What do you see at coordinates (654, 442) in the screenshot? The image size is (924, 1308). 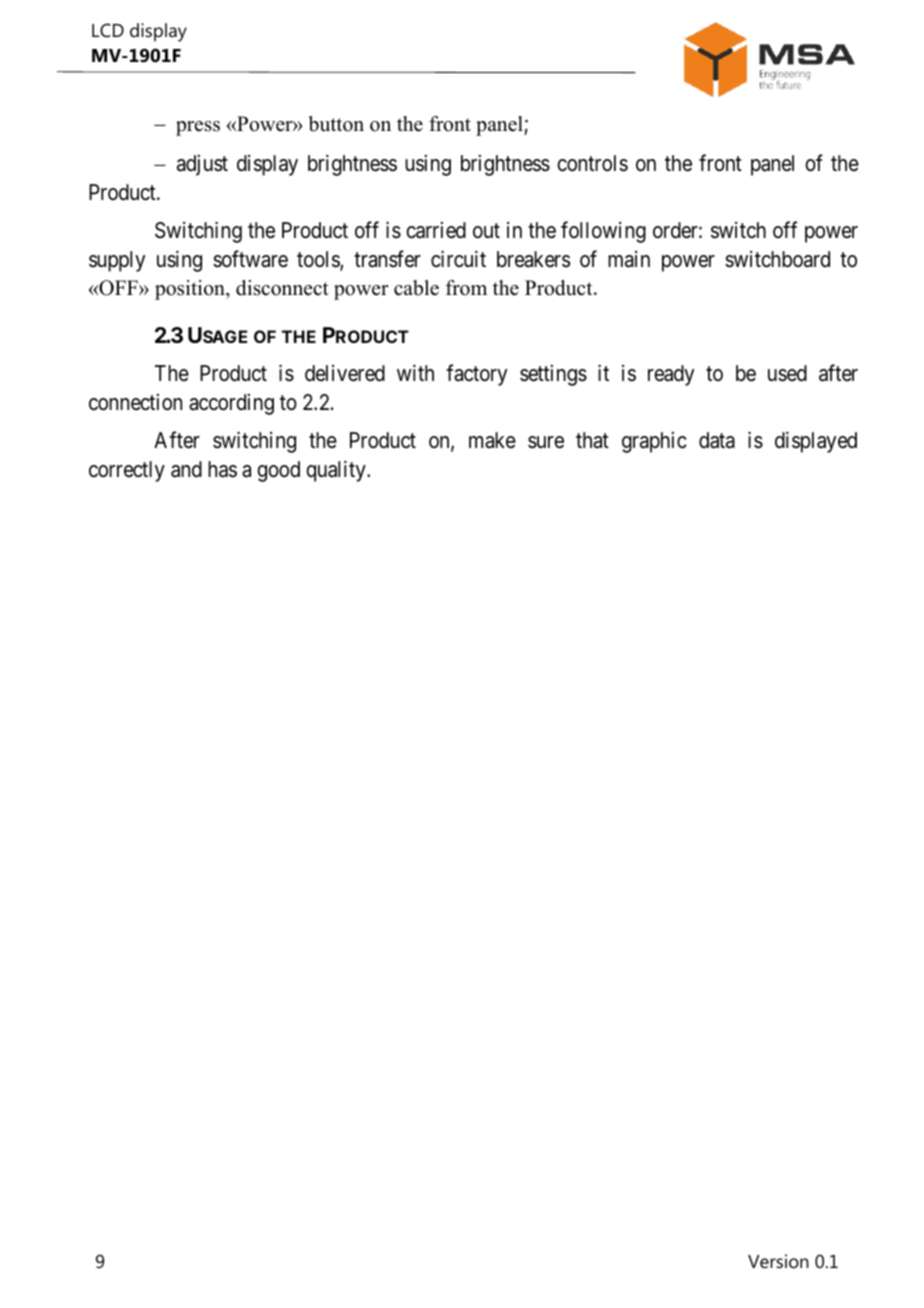 I see `graphic` at bounding box center [654, 442].
